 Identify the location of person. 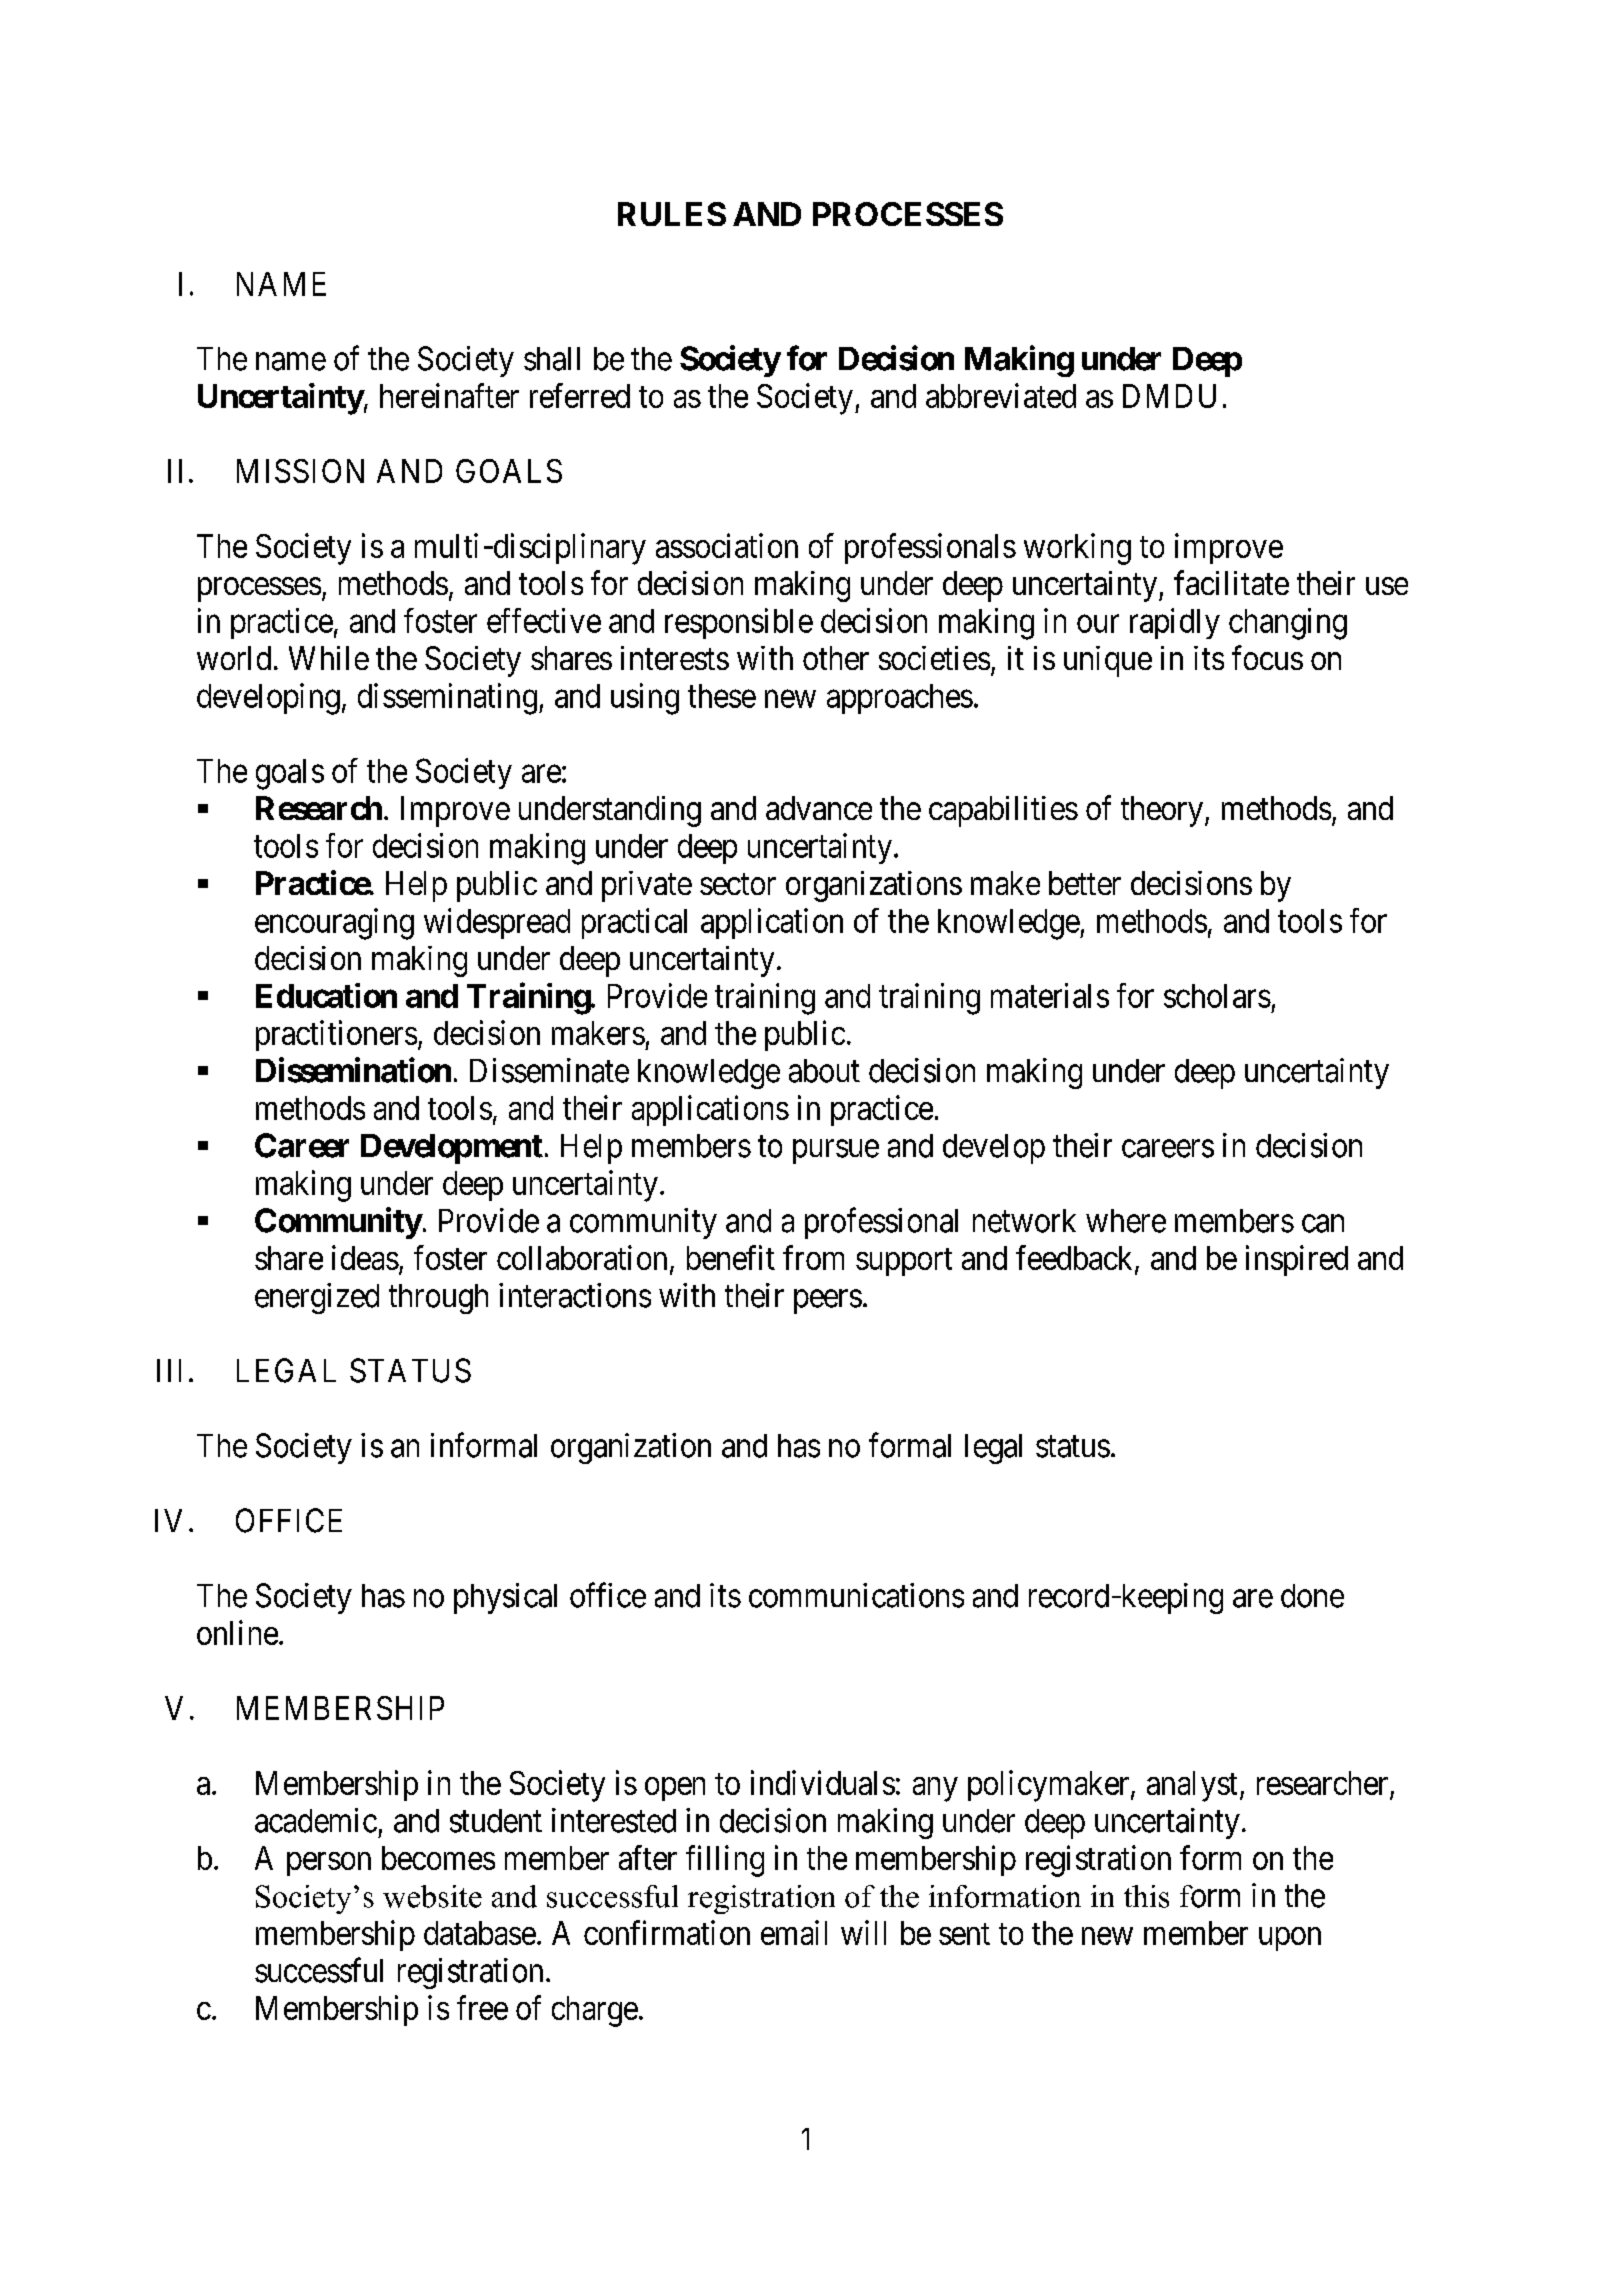
(329, 1864).
